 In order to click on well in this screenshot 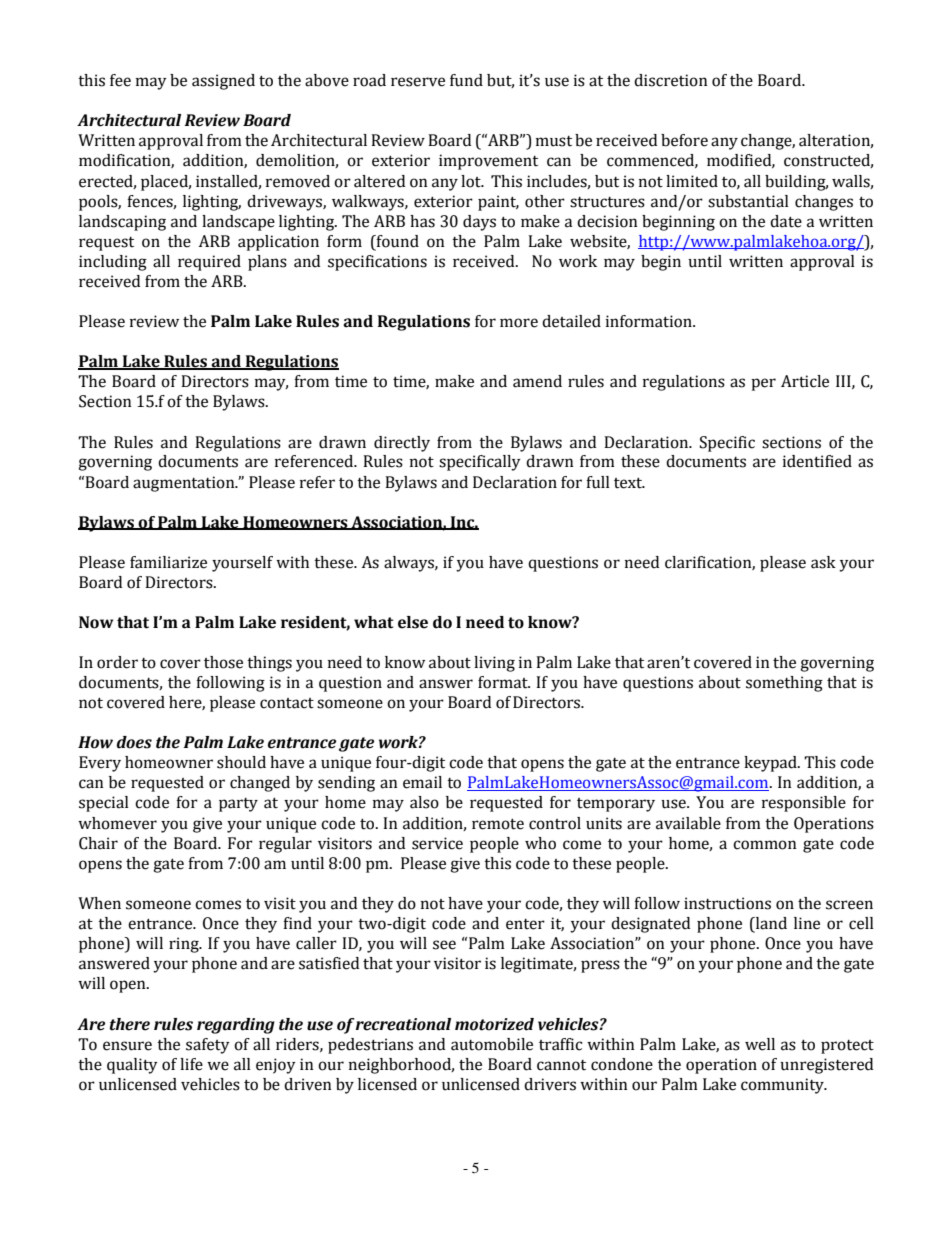, I will do `click(760, 1044)`.
